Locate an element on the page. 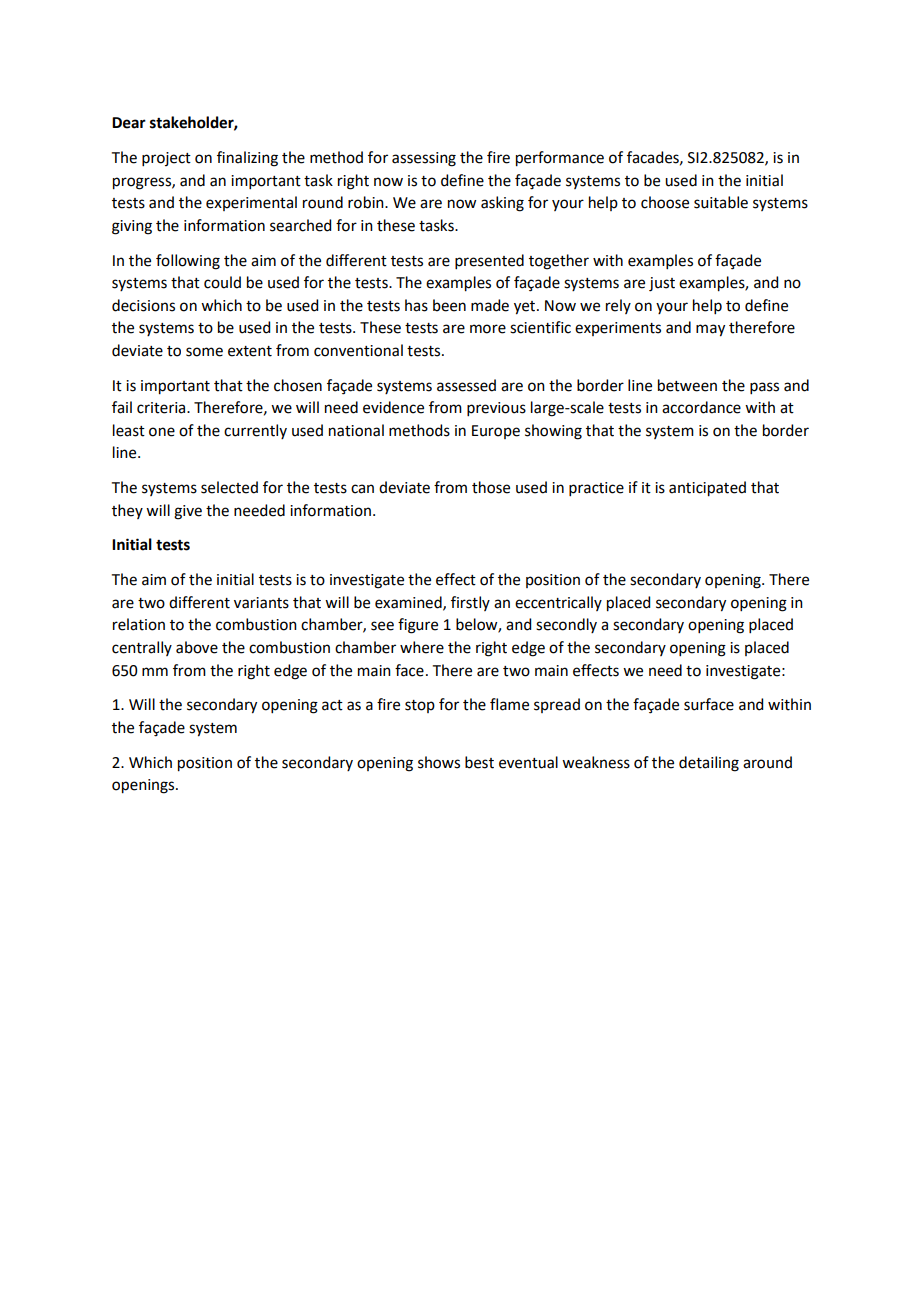  project is located at coordinates (166, 159).
